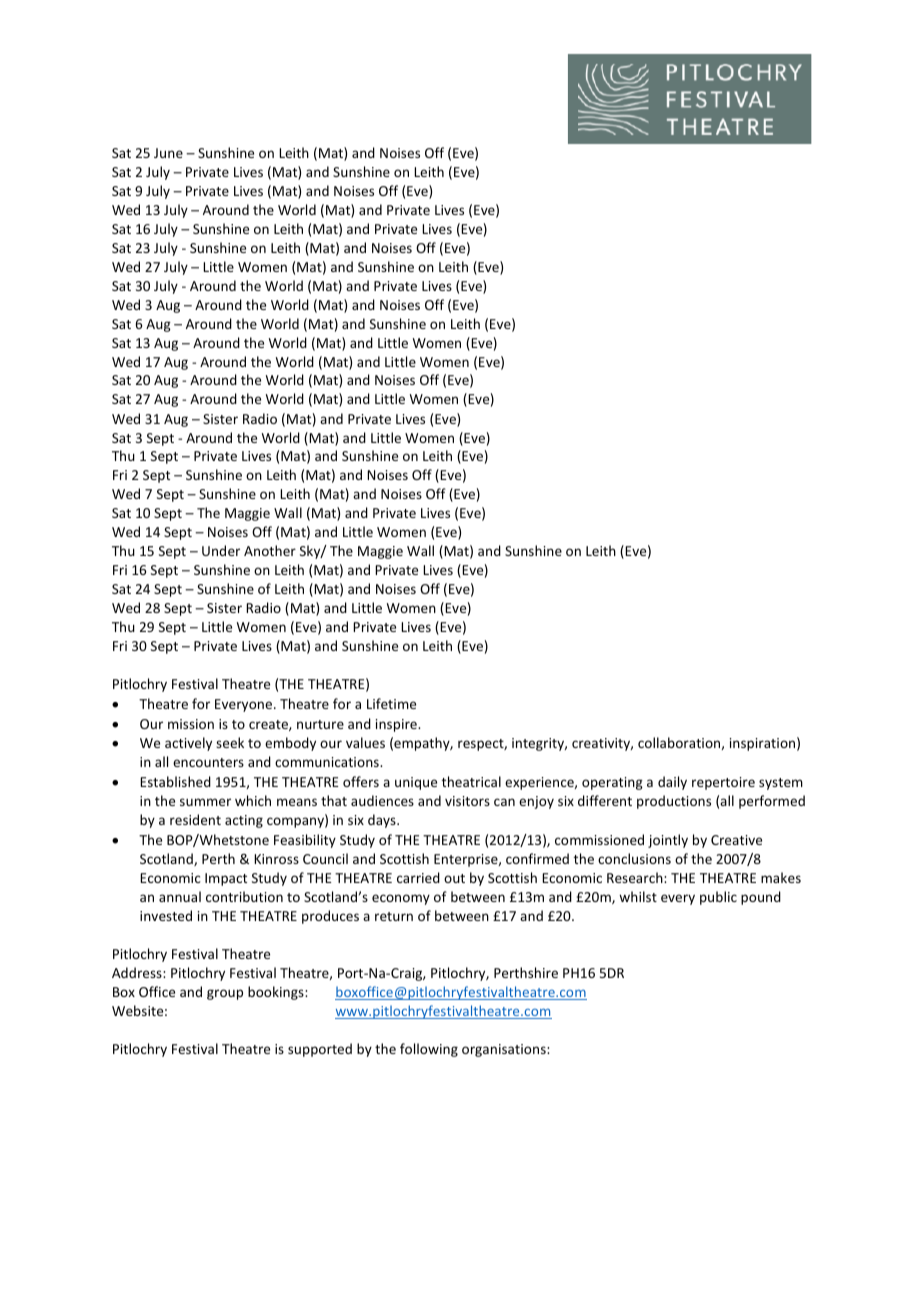 The height and width of the screenshot is (1308, 924). Describe the element at coordinates (225, 994) in the screenshot. I see `group` at that location.
